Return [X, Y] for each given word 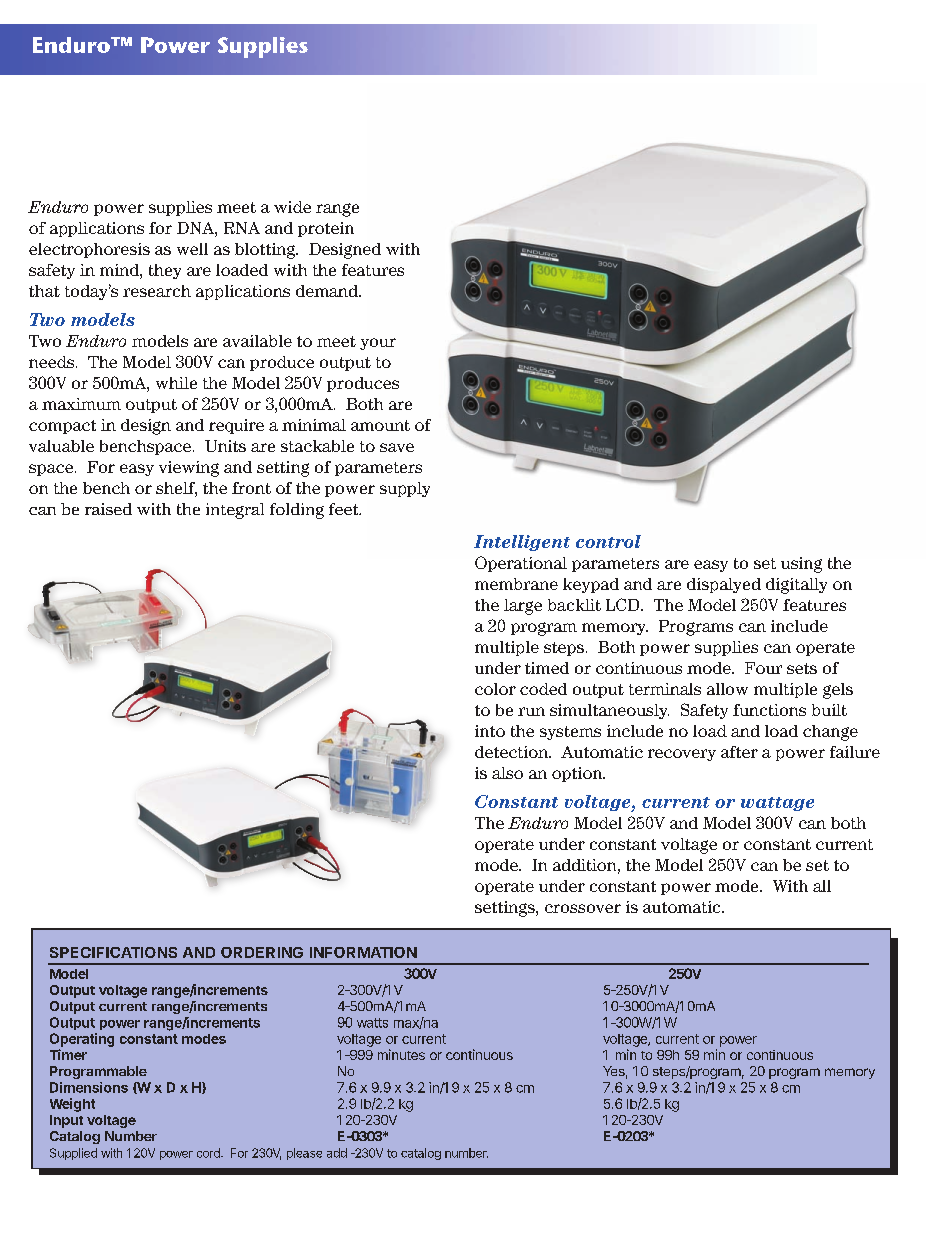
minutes [401, 1054]
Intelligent [522, 543]
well [192, 249]
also [507, 773]
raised [108, 509]
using [801, 565]
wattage [777, 804]
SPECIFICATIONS [113, 952]
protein [326, 229]
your [378, 344]
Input [66, 1121]
